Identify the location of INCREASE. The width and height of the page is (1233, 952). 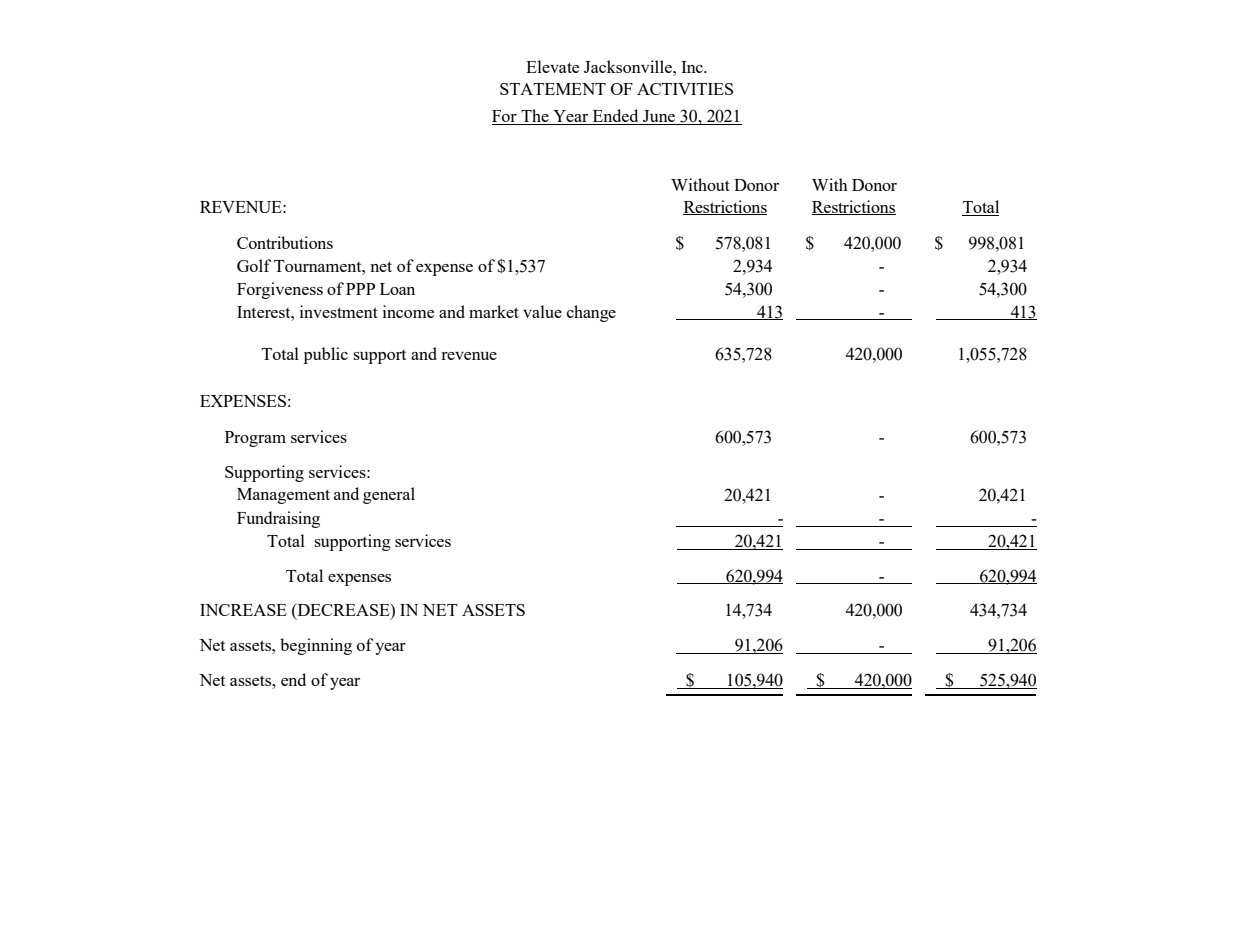
(243, 610).
